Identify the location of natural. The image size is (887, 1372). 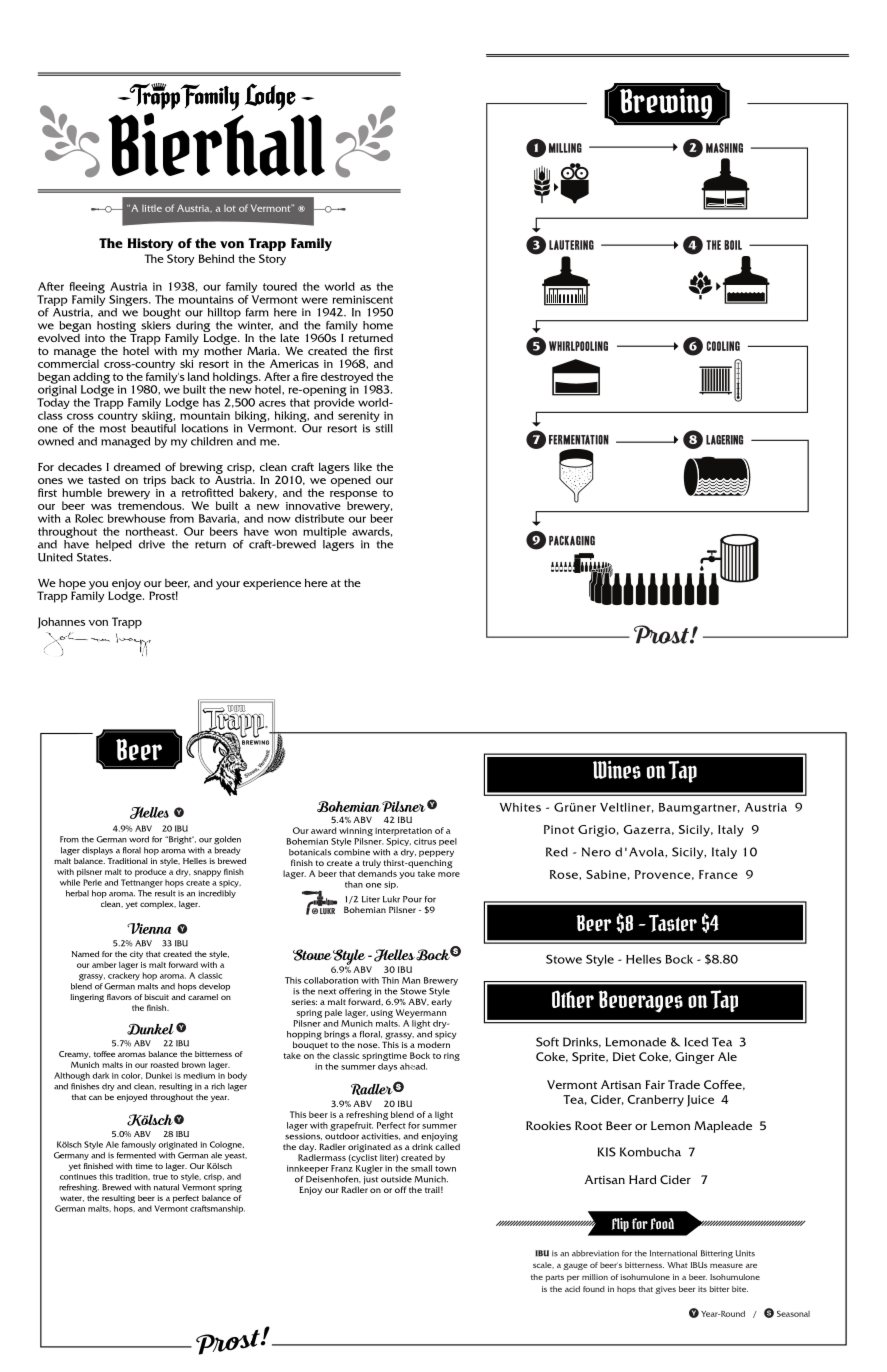
(166, 1187).
